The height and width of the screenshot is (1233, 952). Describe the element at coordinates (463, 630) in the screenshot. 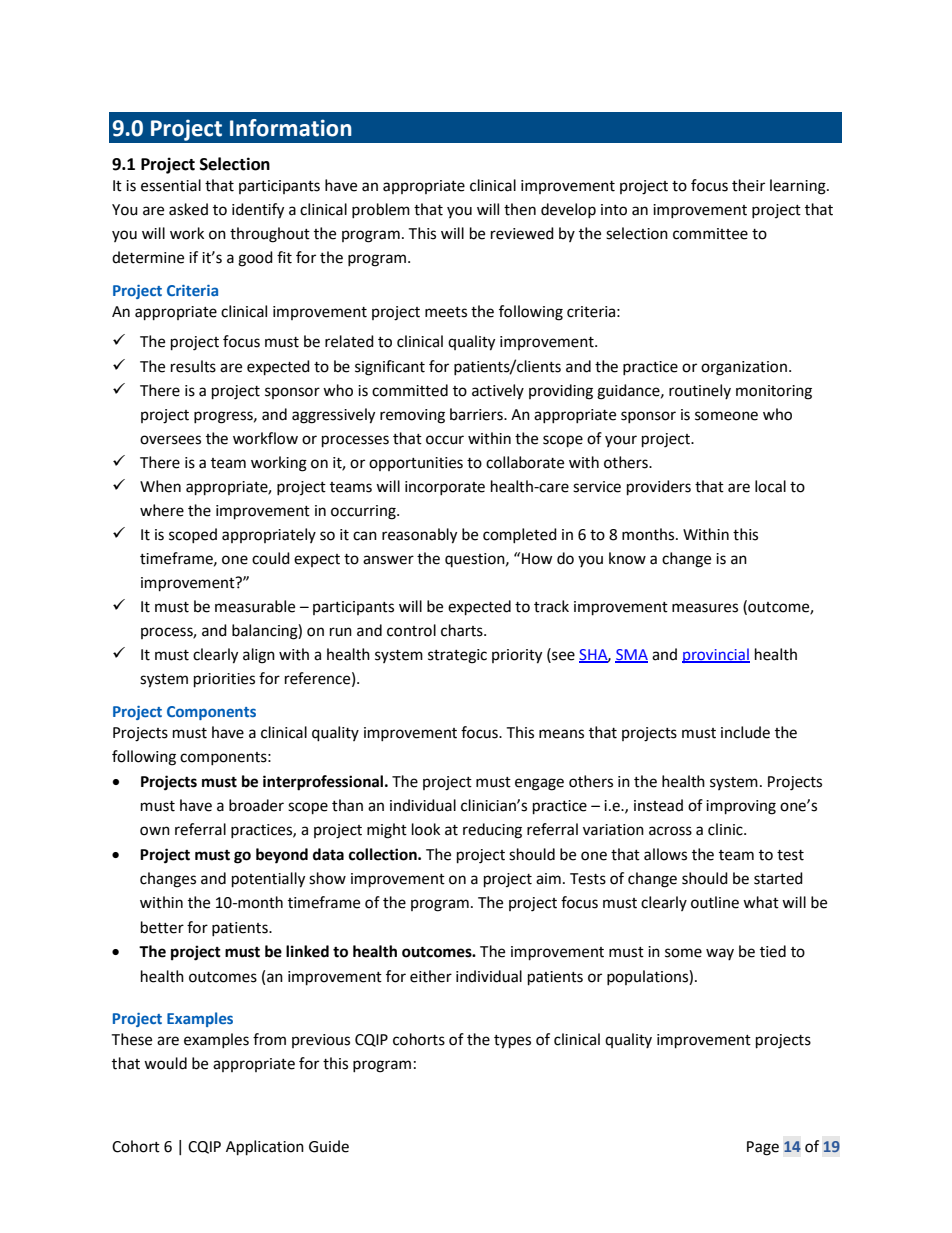

I see `charts` at that location.
